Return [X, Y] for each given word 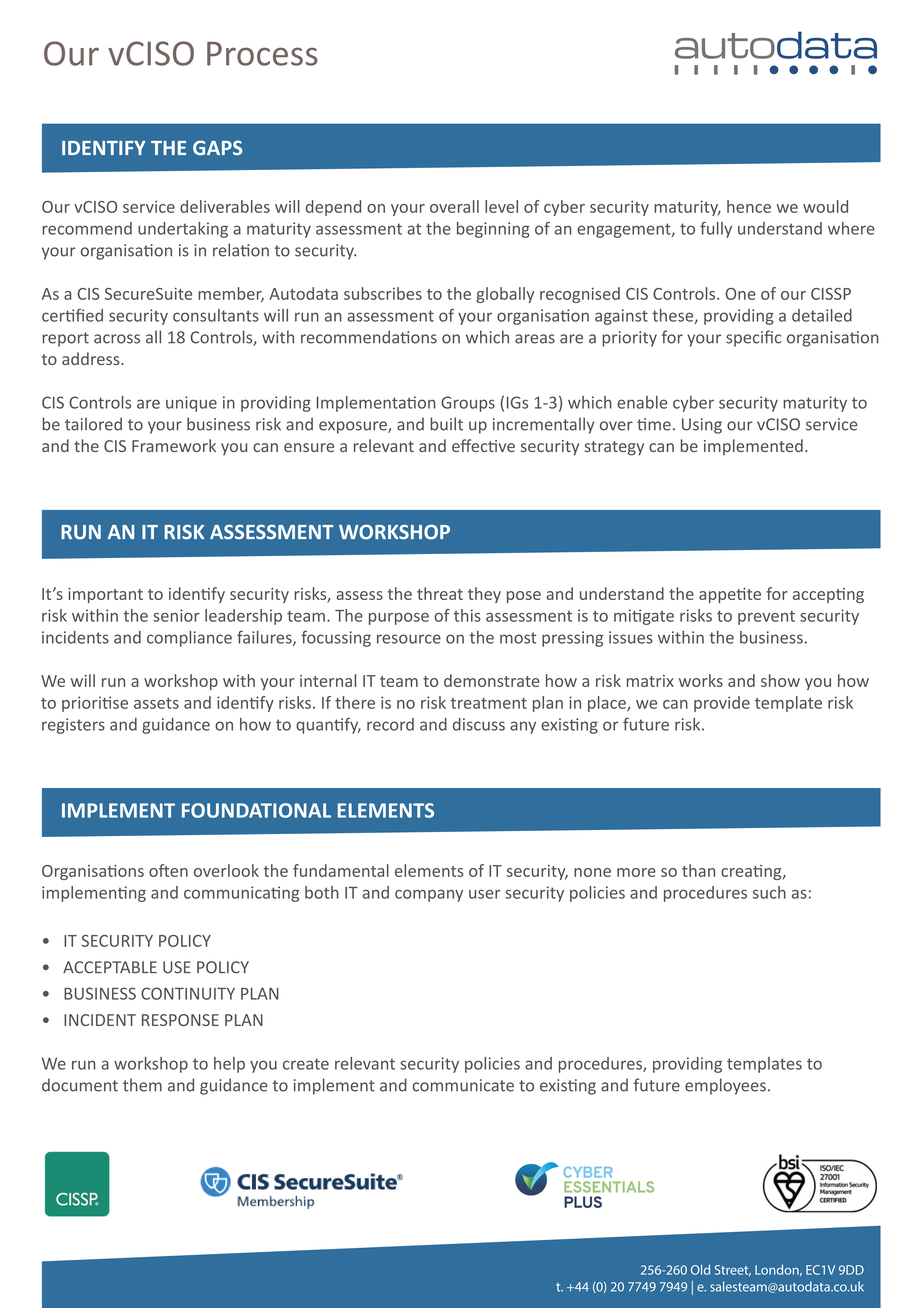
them [142, 1085]
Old [700, 1270]
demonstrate [492, 680]
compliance [189, 639]
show [780, 680]
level [501, 206]
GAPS [217, 147]
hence [749, 206]
